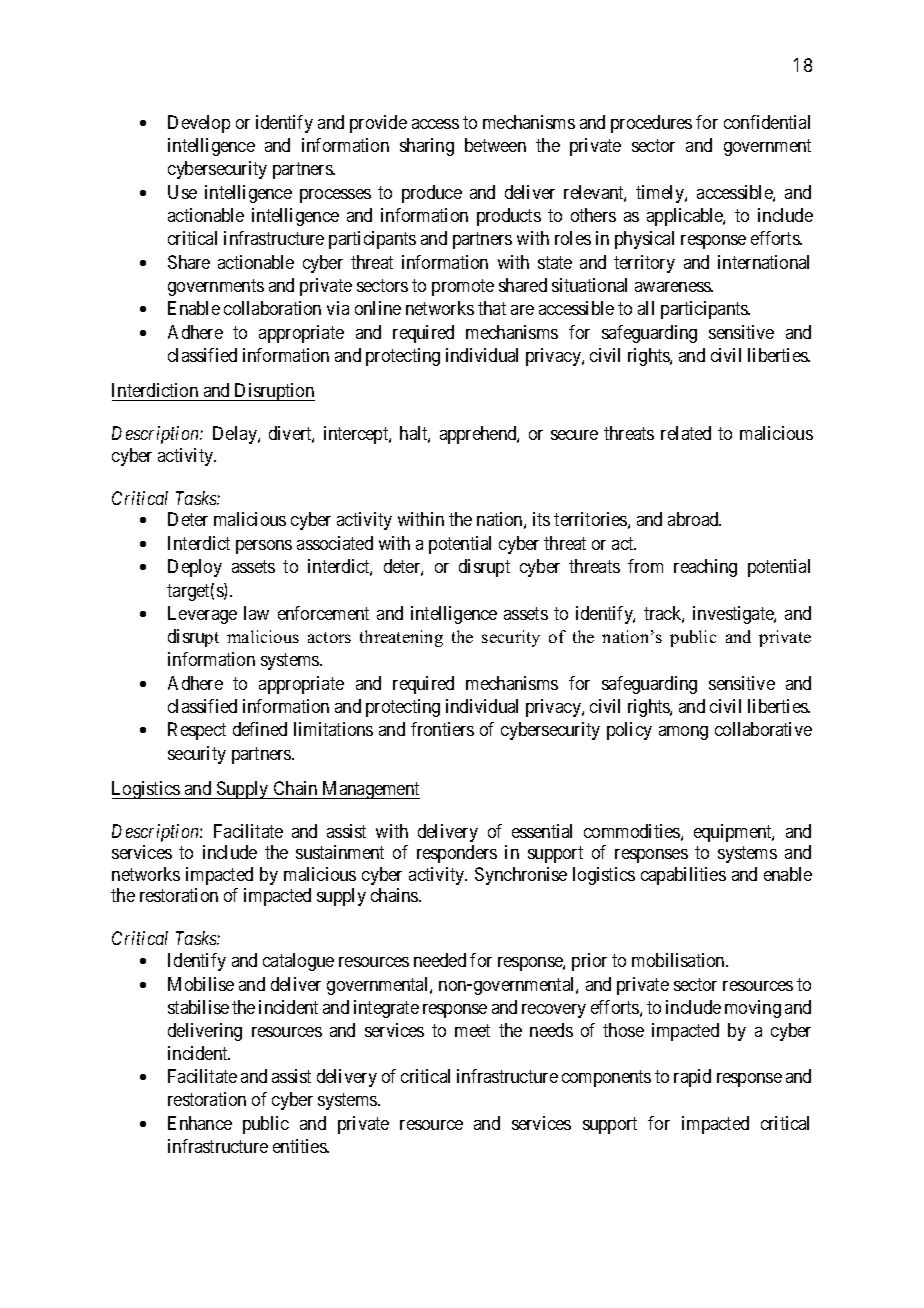 The height and width of the screenshot is (1308, 924). What do you see at coordinates (541, 519) in the screenshot?
I see `its` at bounding box center [541, 519].
